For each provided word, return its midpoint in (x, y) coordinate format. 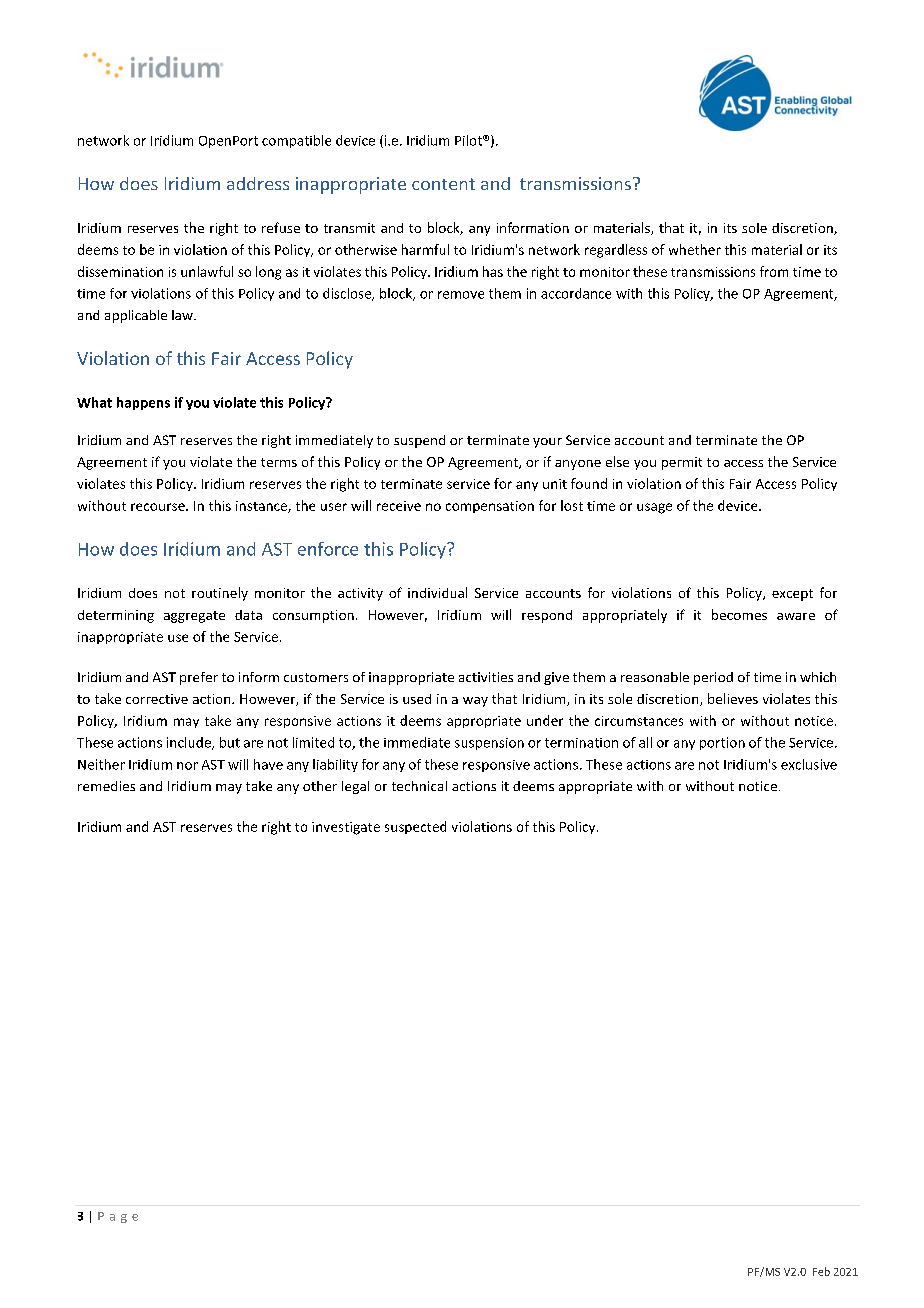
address (258, 183)
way (475, 702)
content (443, 184)
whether (695, 249)
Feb (821, 1271)
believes (733, 698)
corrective (157, 699)
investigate (346, 828)
